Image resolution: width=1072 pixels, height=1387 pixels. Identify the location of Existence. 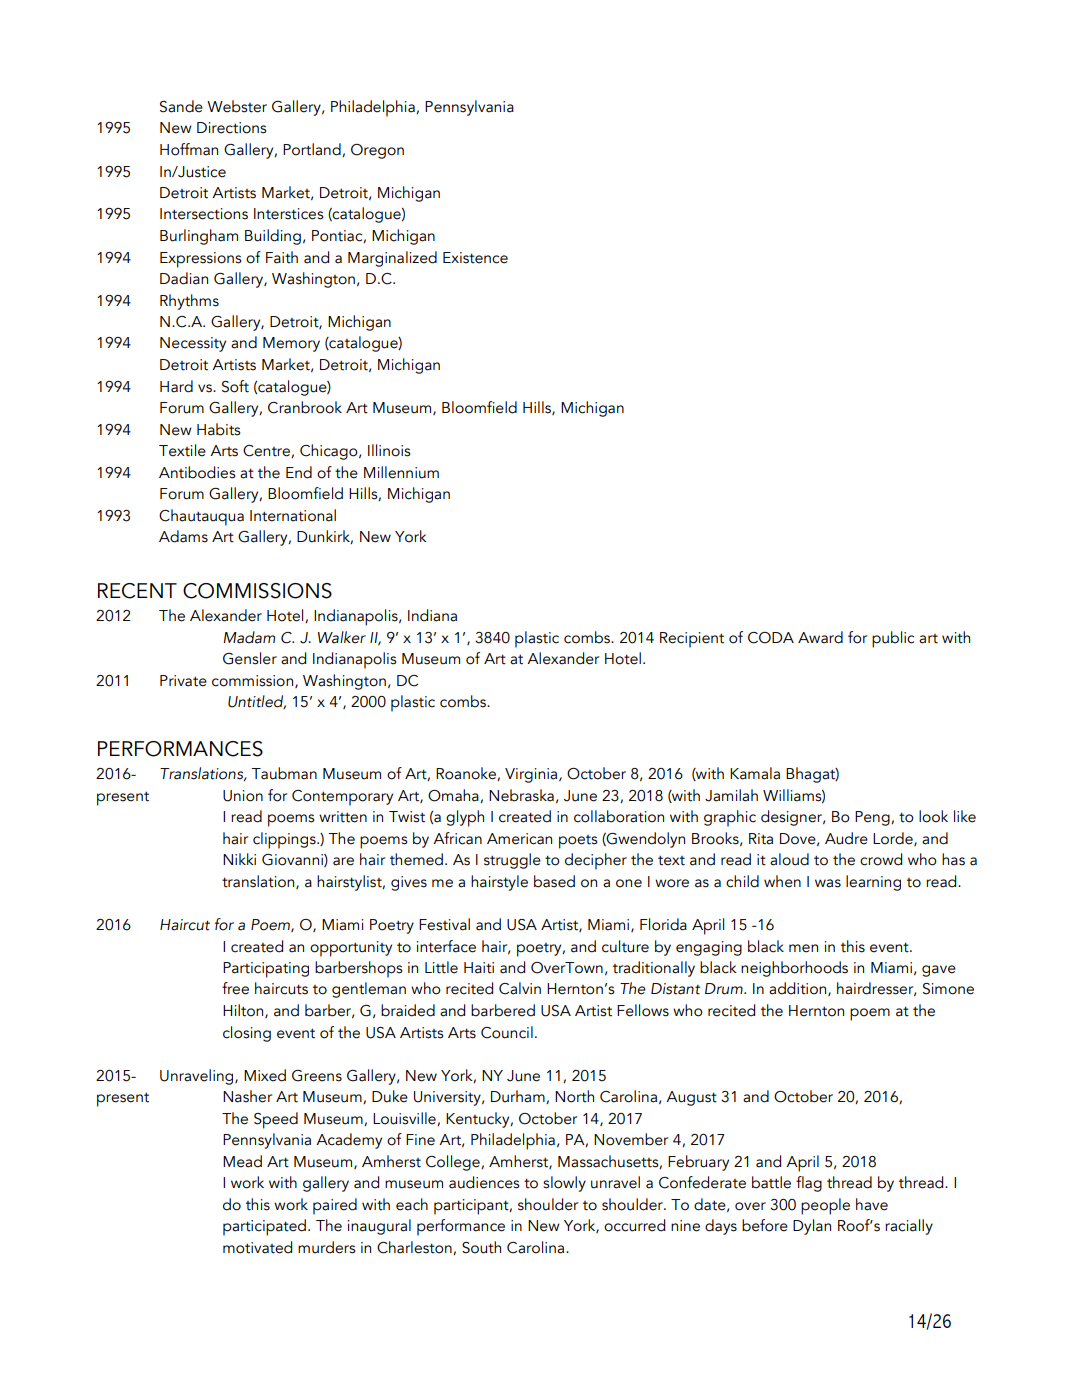
(475, 258).
